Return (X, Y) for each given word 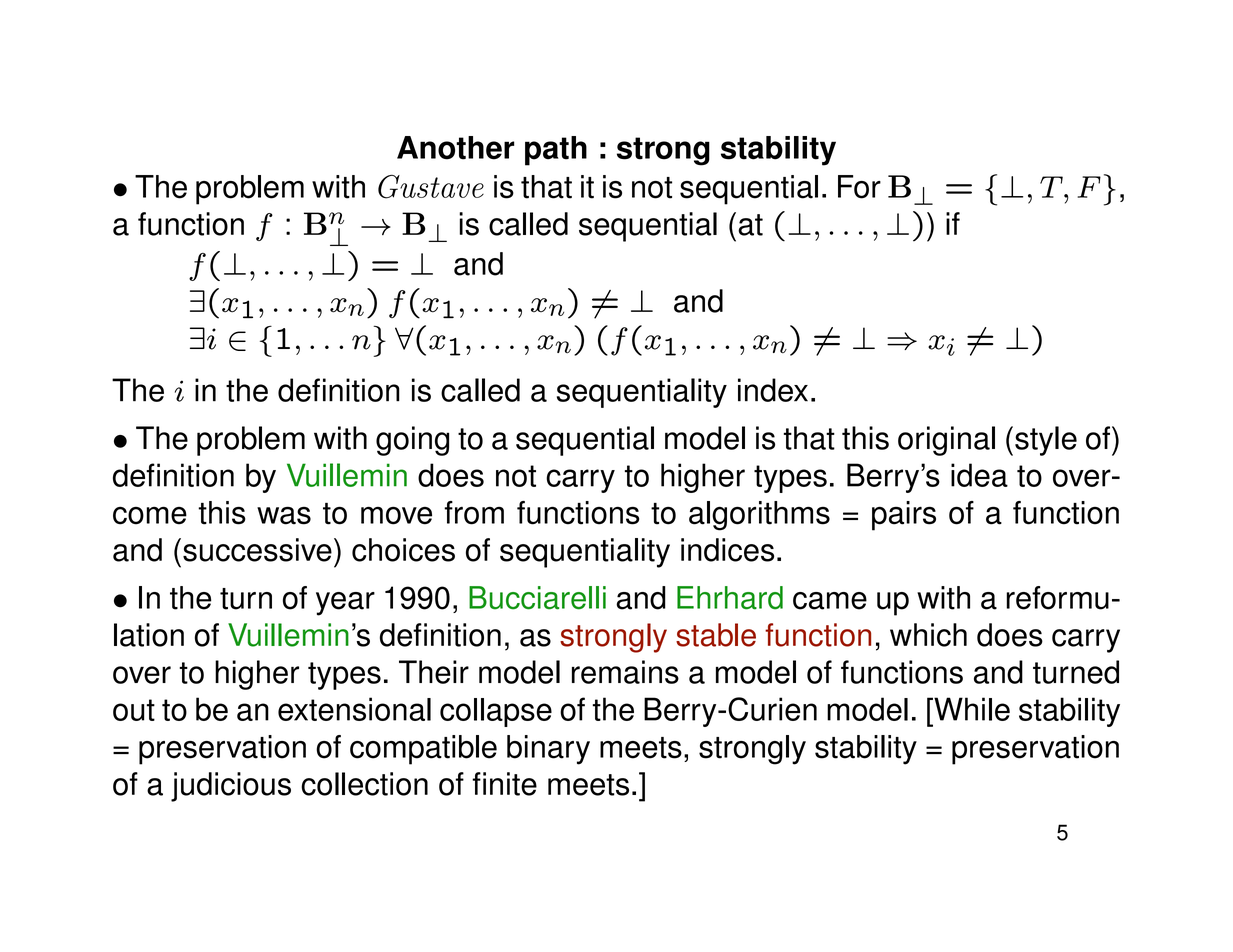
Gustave (431, 187)
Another (455, 148)
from (474, 513)
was (284, 516)
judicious (231, 787)
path (556, 151)
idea (979, 475)
